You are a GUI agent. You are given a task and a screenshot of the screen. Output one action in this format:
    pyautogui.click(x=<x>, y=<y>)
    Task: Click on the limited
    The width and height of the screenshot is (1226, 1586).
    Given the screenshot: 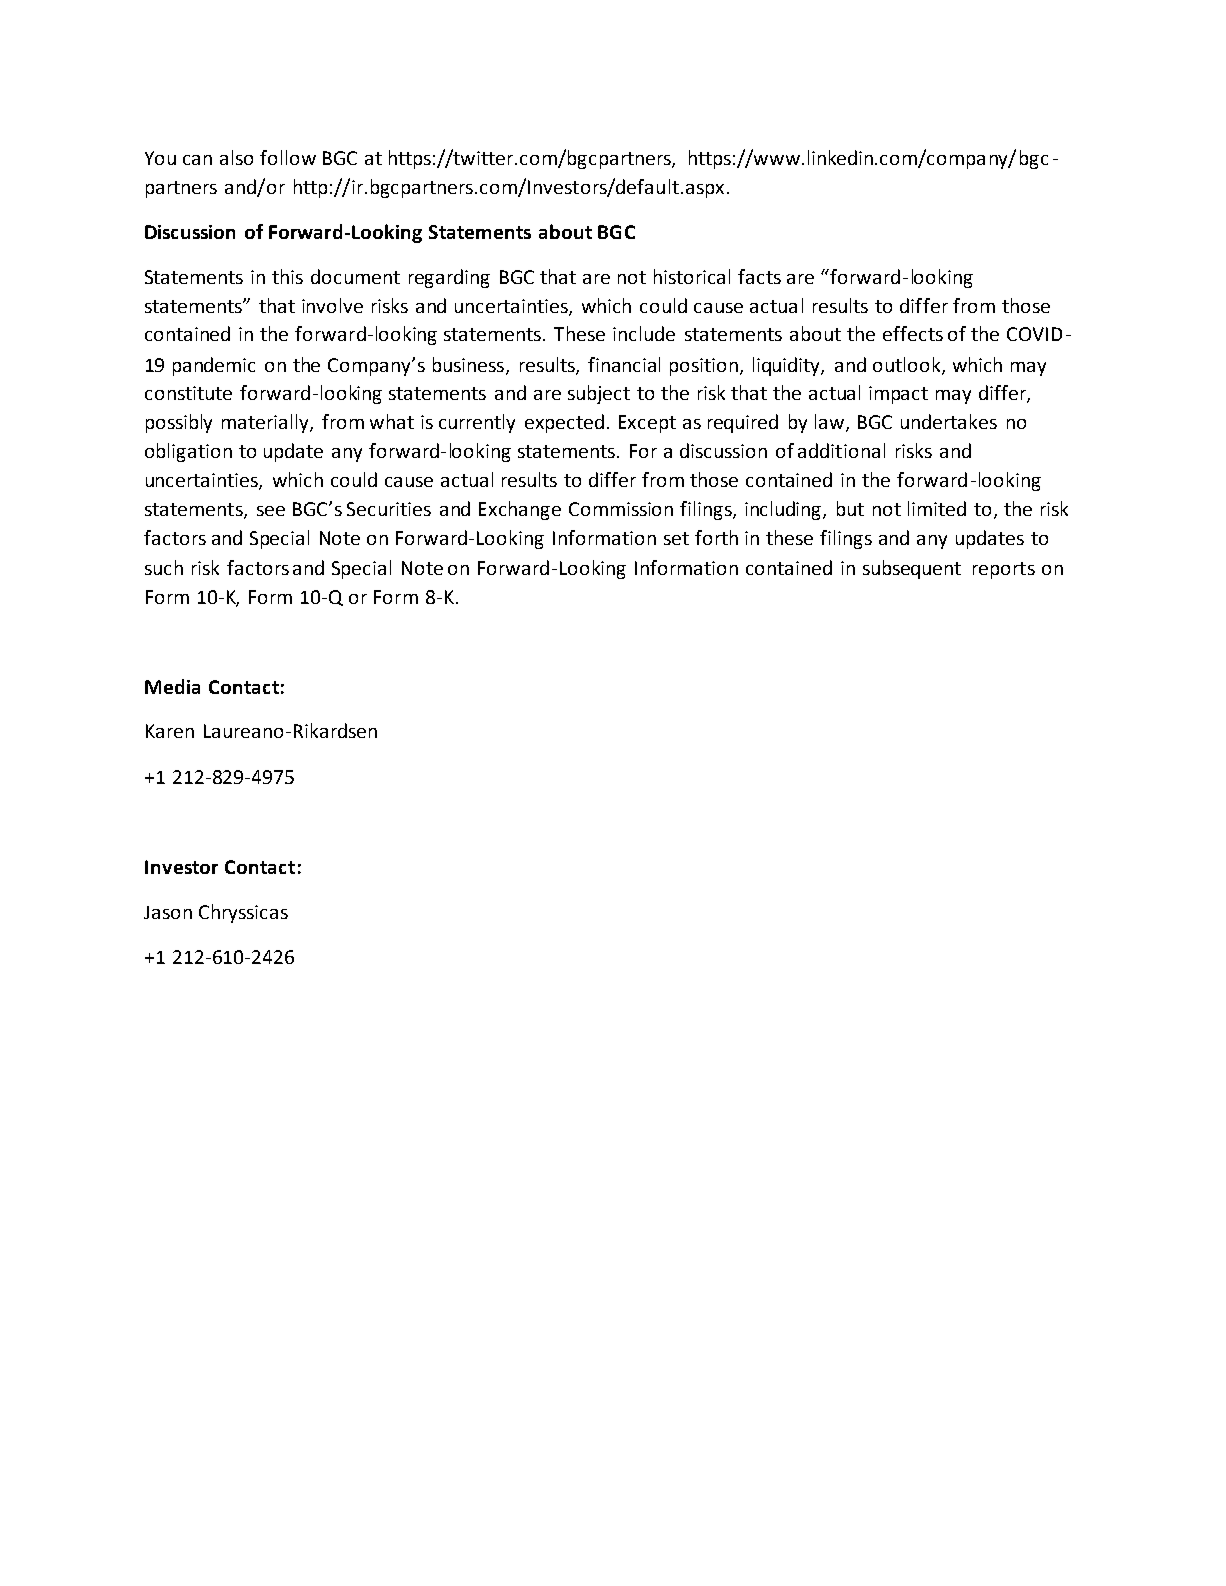 What is the action you would take?
    pyautogui.click(x=937, y=508)
